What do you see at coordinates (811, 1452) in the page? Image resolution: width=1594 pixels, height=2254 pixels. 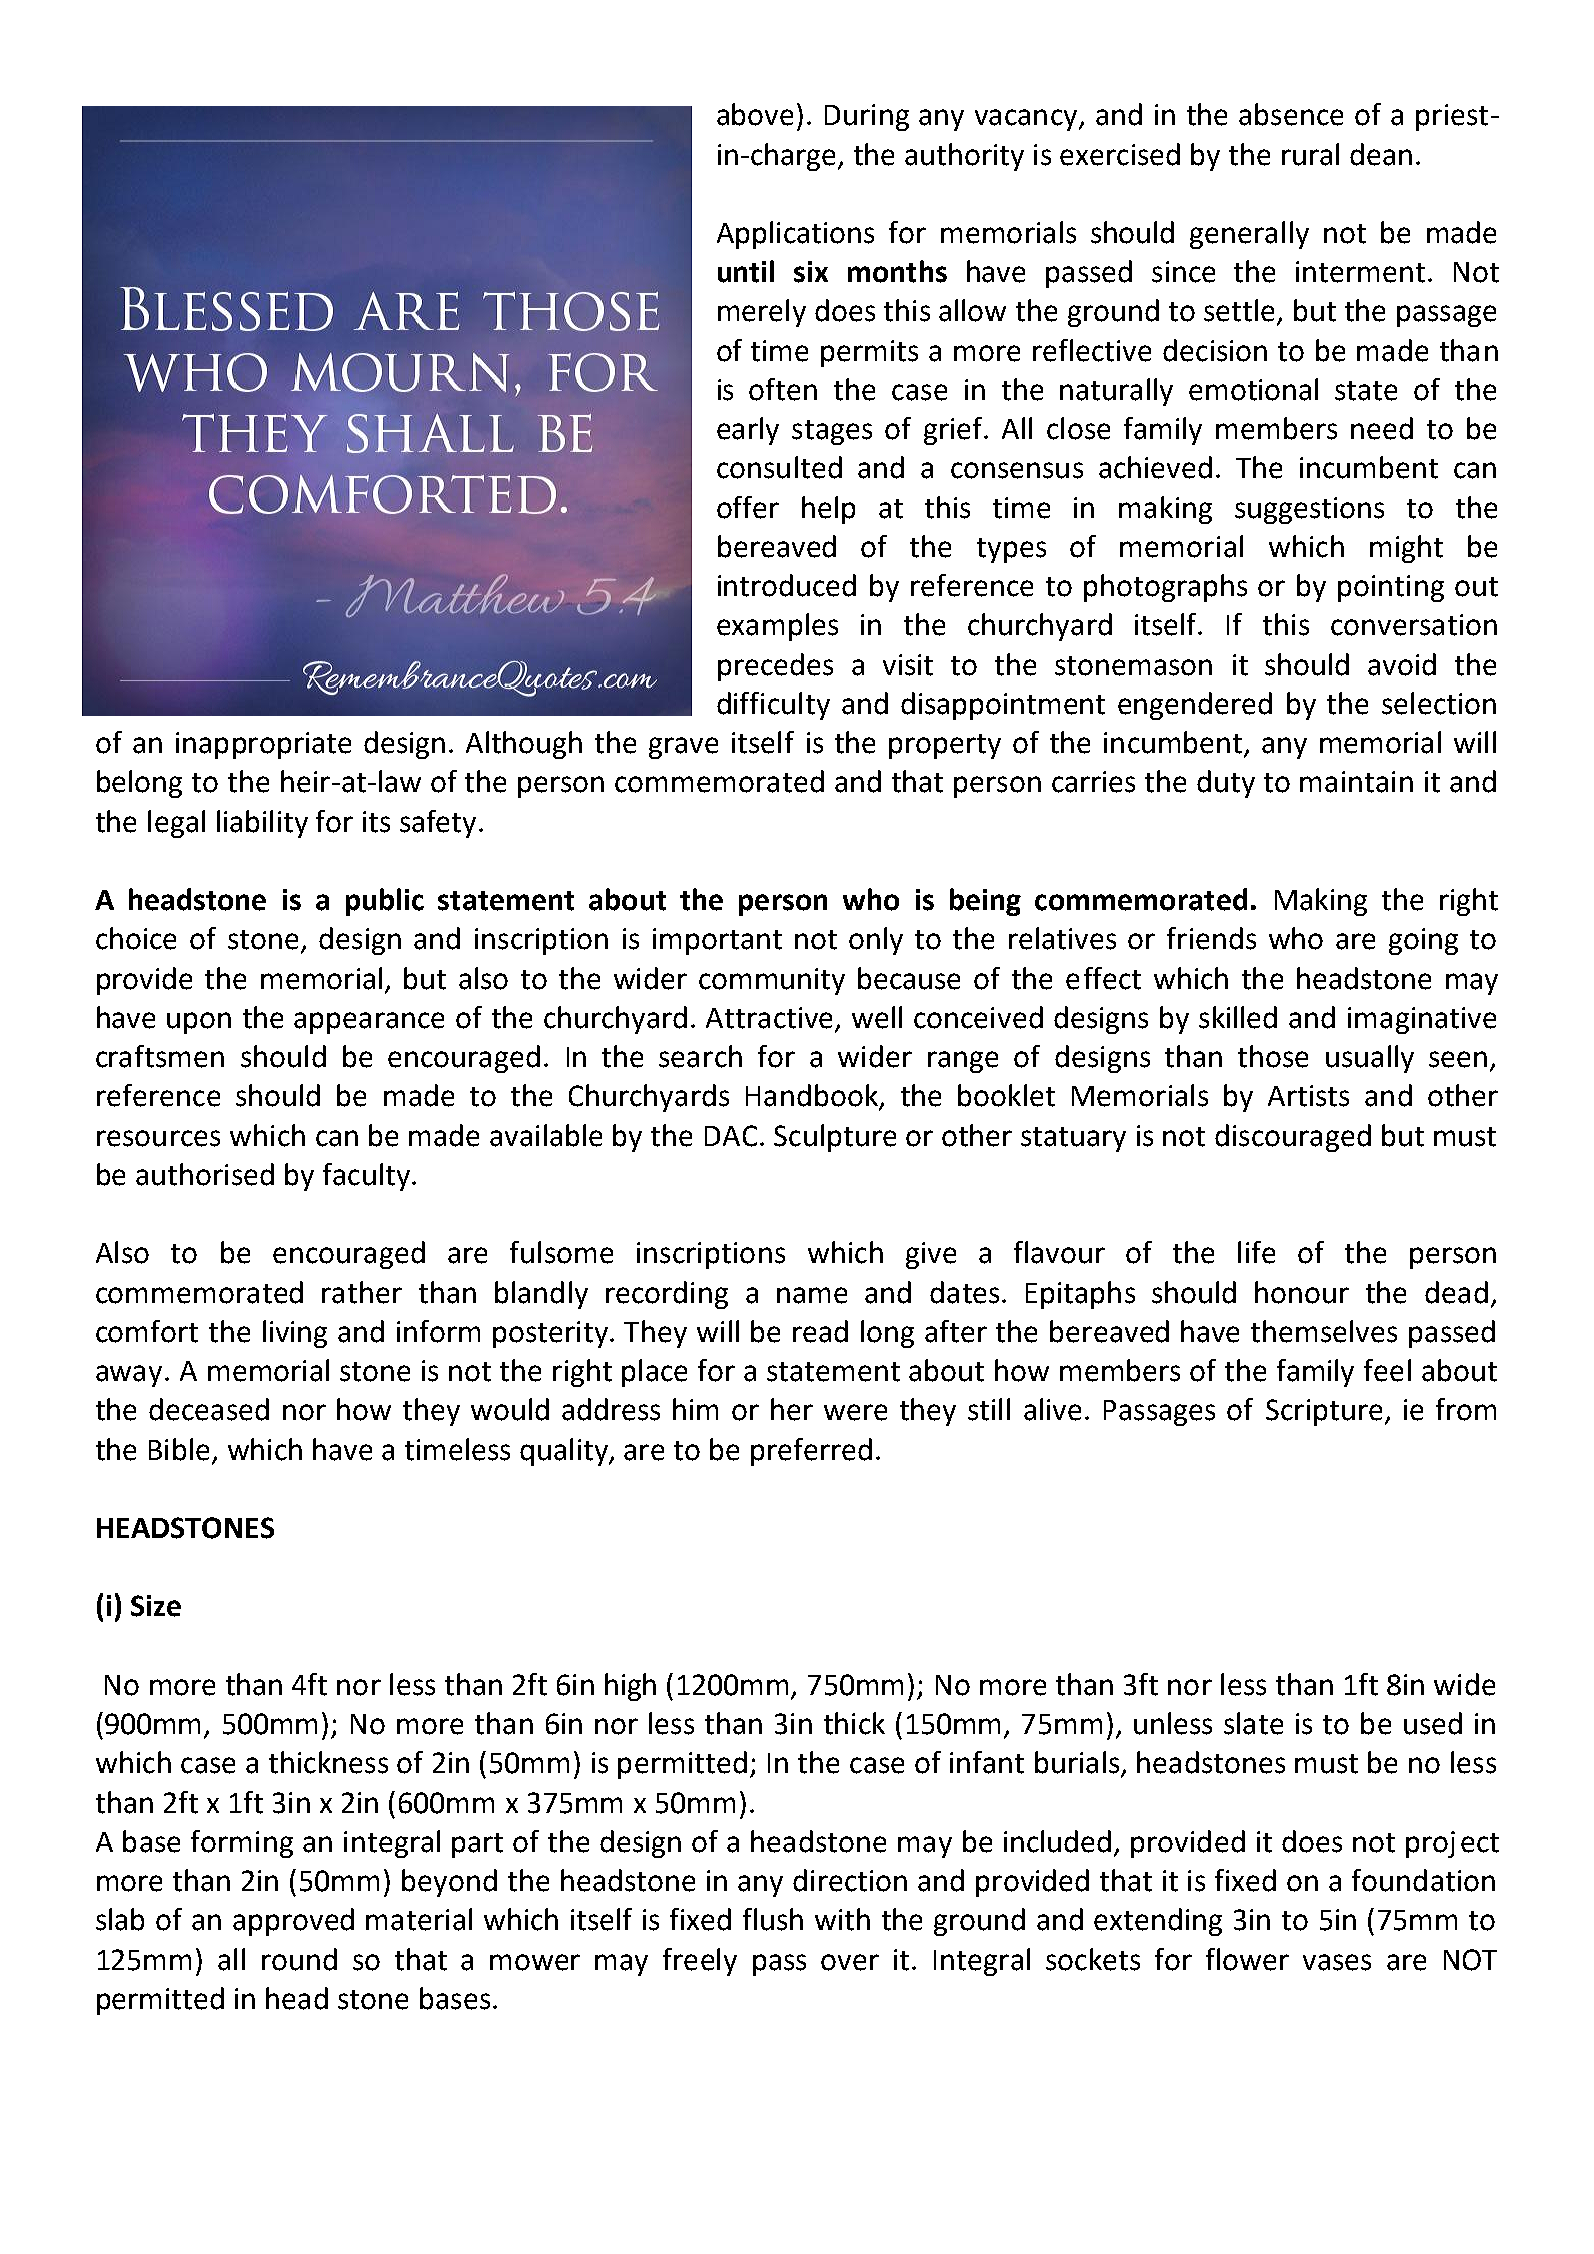 I see `preferred` at bounding box center [811, 1452].
